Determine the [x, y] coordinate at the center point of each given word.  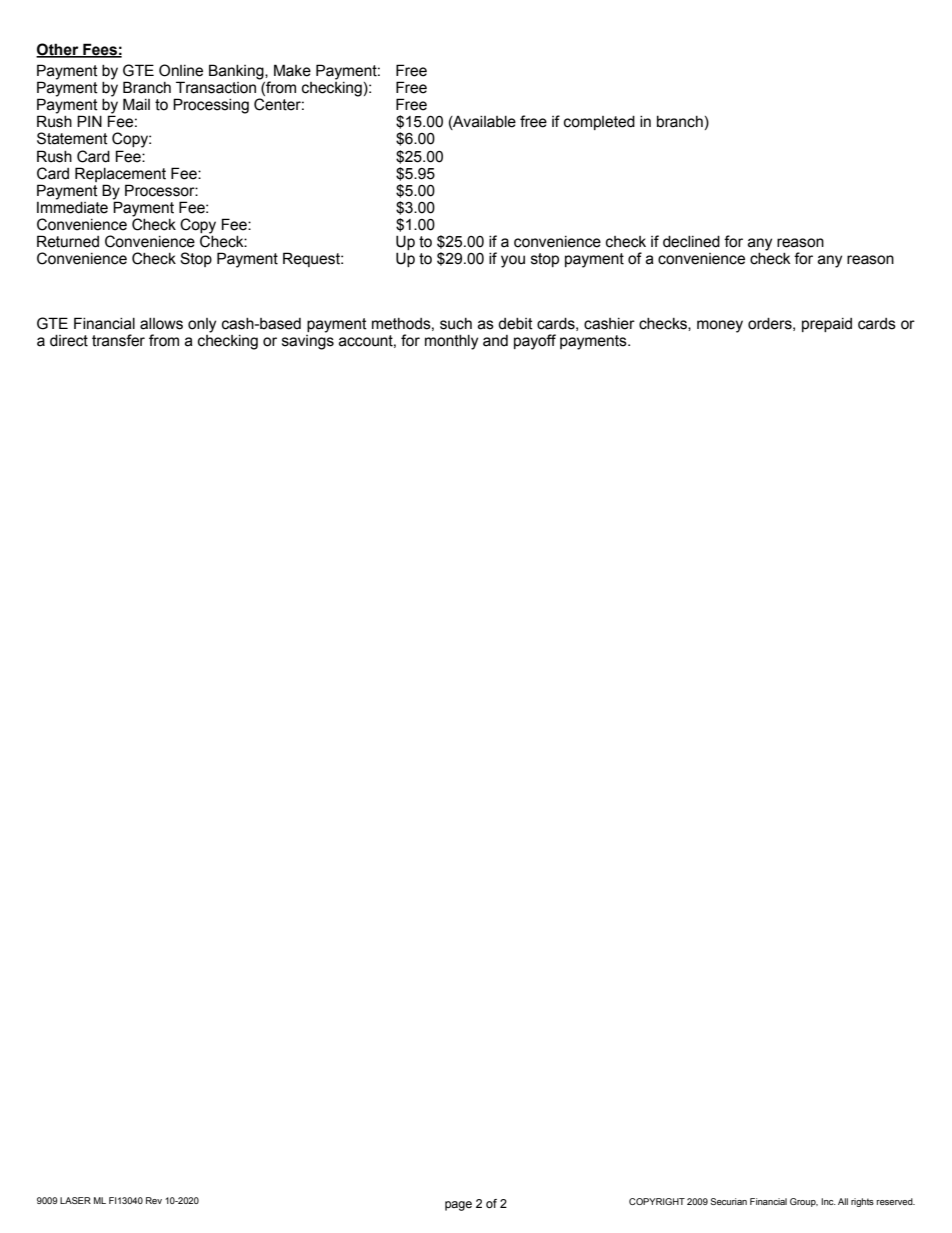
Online [181, 70]
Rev [154, 1200]
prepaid [827, 325]
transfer [118, 340]
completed [599, 123]
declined [691, 242]
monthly [451, 342]
